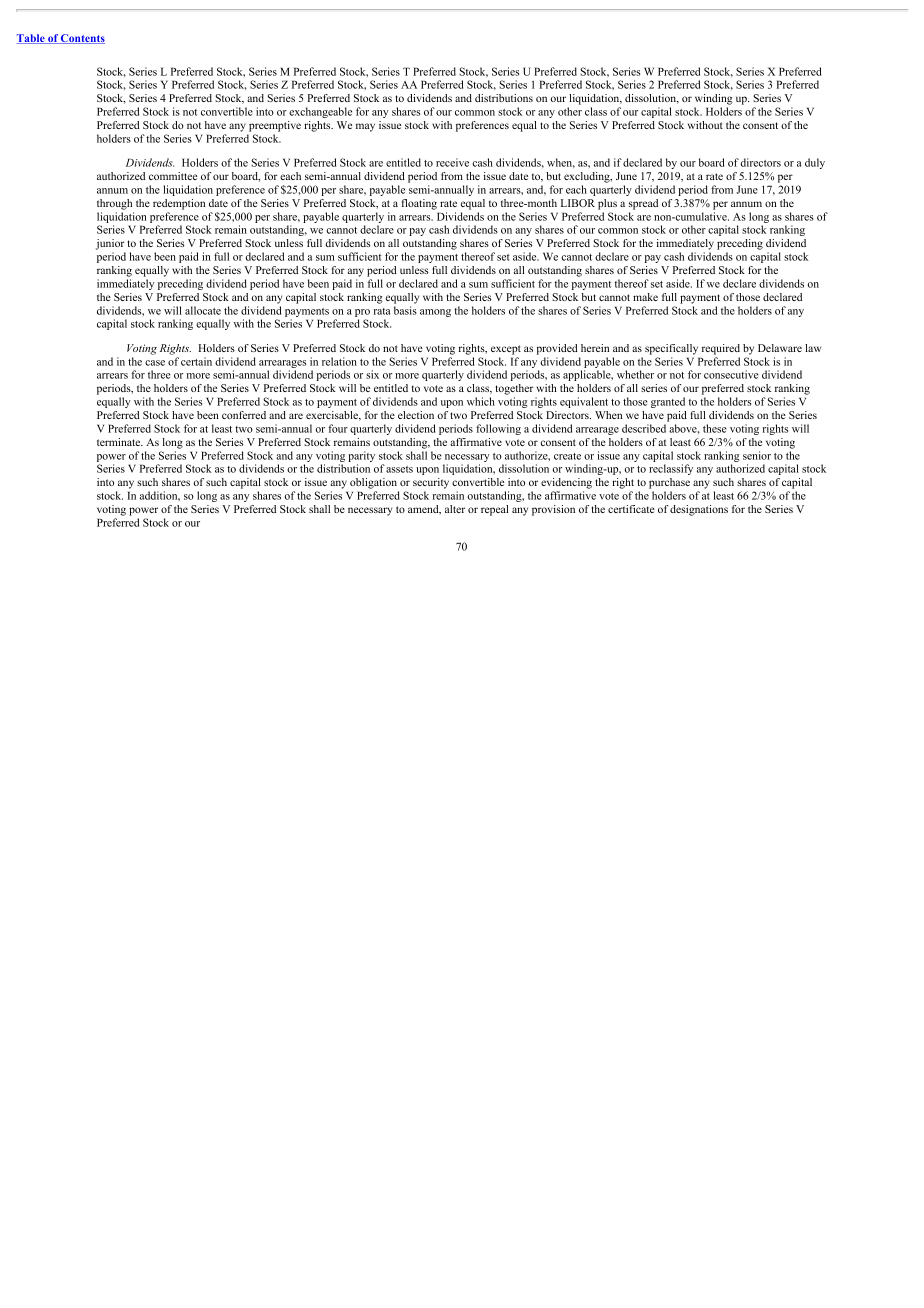 The width and height of the screenshot is (924, 1308). Describe the element at coordinates (815, 163) in the screenshot. I see `duly` at that location.
